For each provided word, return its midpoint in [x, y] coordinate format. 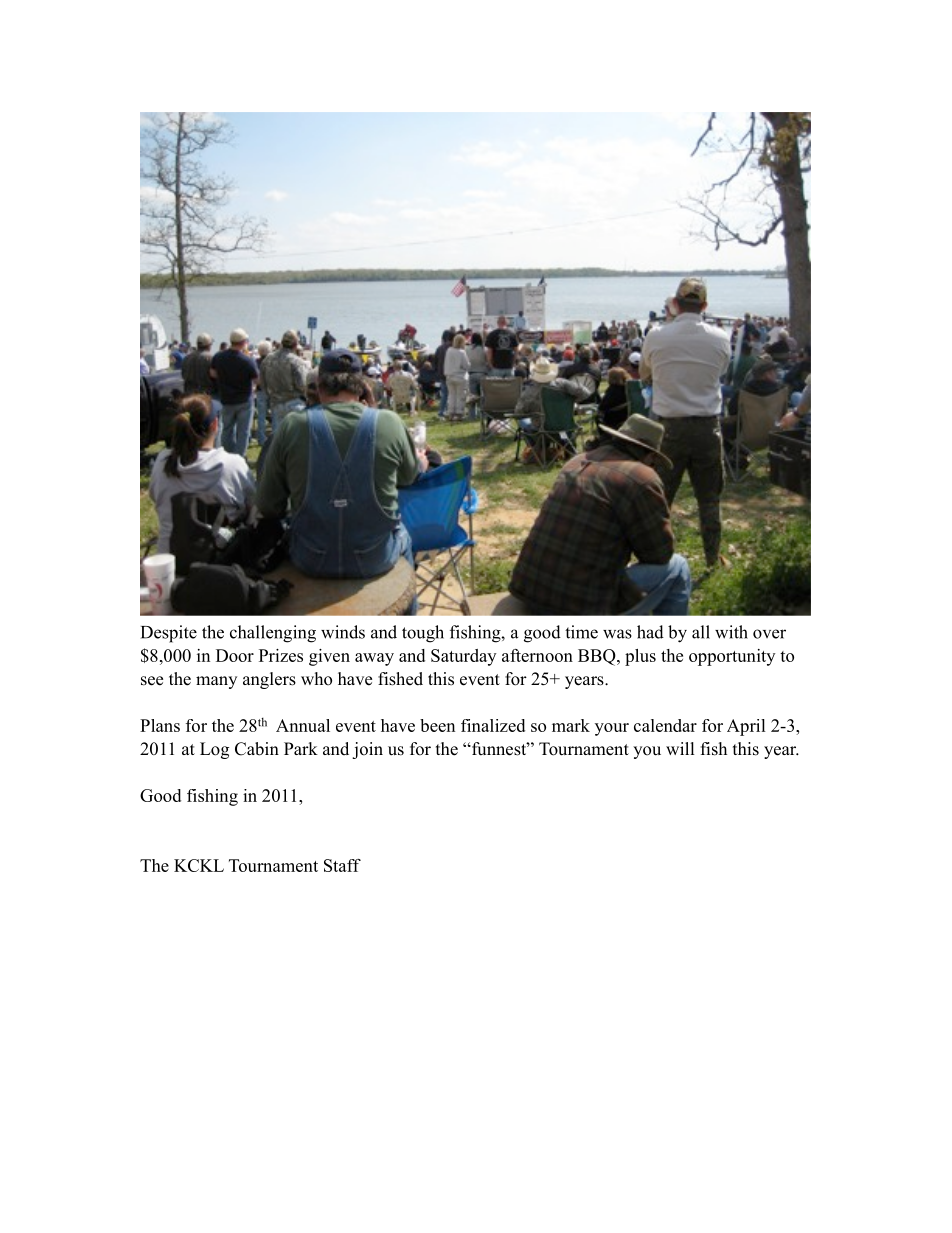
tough [423, 634]
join [367, 750]
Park [301, 748]
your [612, 729]
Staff [342, 865]
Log [214, 750]
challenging [273, 634]
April [746, 727]
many [216, 682]
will [680, 748]
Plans [160, 725]
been [437, 725]
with [731, 632]
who [316, 679]
